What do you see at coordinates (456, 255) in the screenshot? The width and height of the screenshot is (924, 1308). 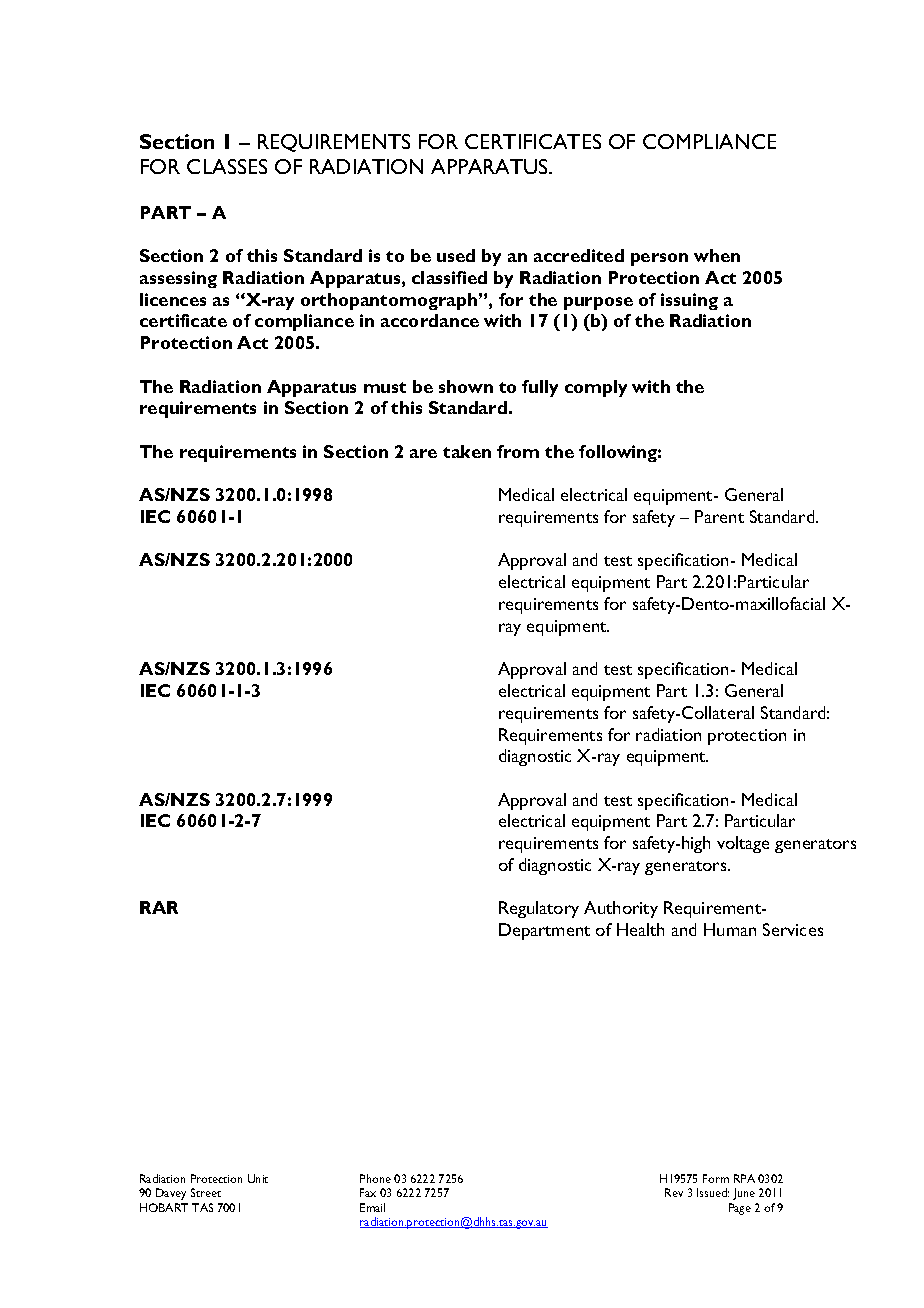 I see `used` at bounding box center [456, 255].
